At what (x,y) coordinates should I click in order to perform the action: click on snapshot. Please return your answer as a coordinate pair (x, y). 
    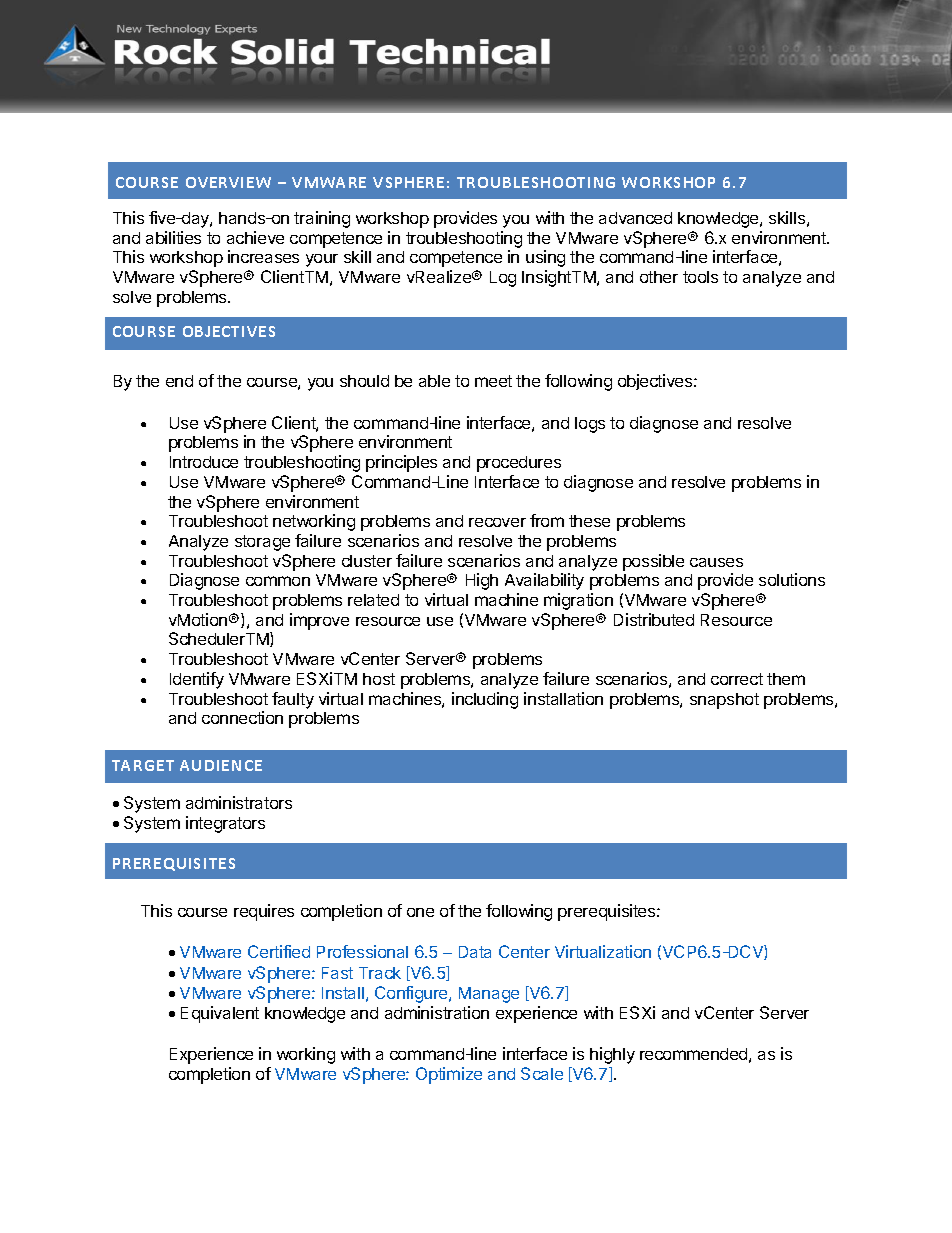
    Looking at the image, I should click on (724, 701).
